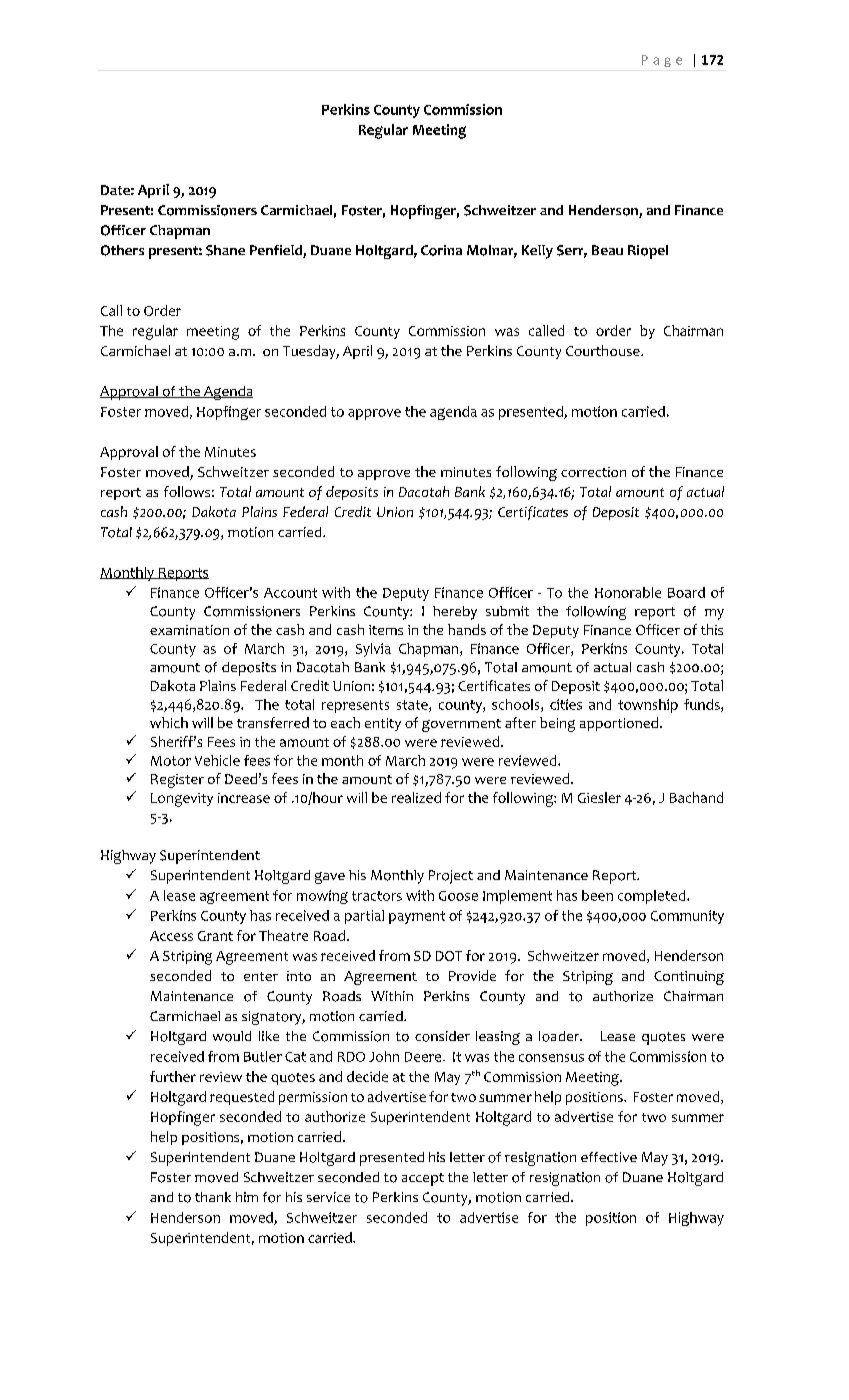 This image has width=849, height=1400. Describe the element at coordinates (213, 1197) in the image. I see `thank` at that location.
